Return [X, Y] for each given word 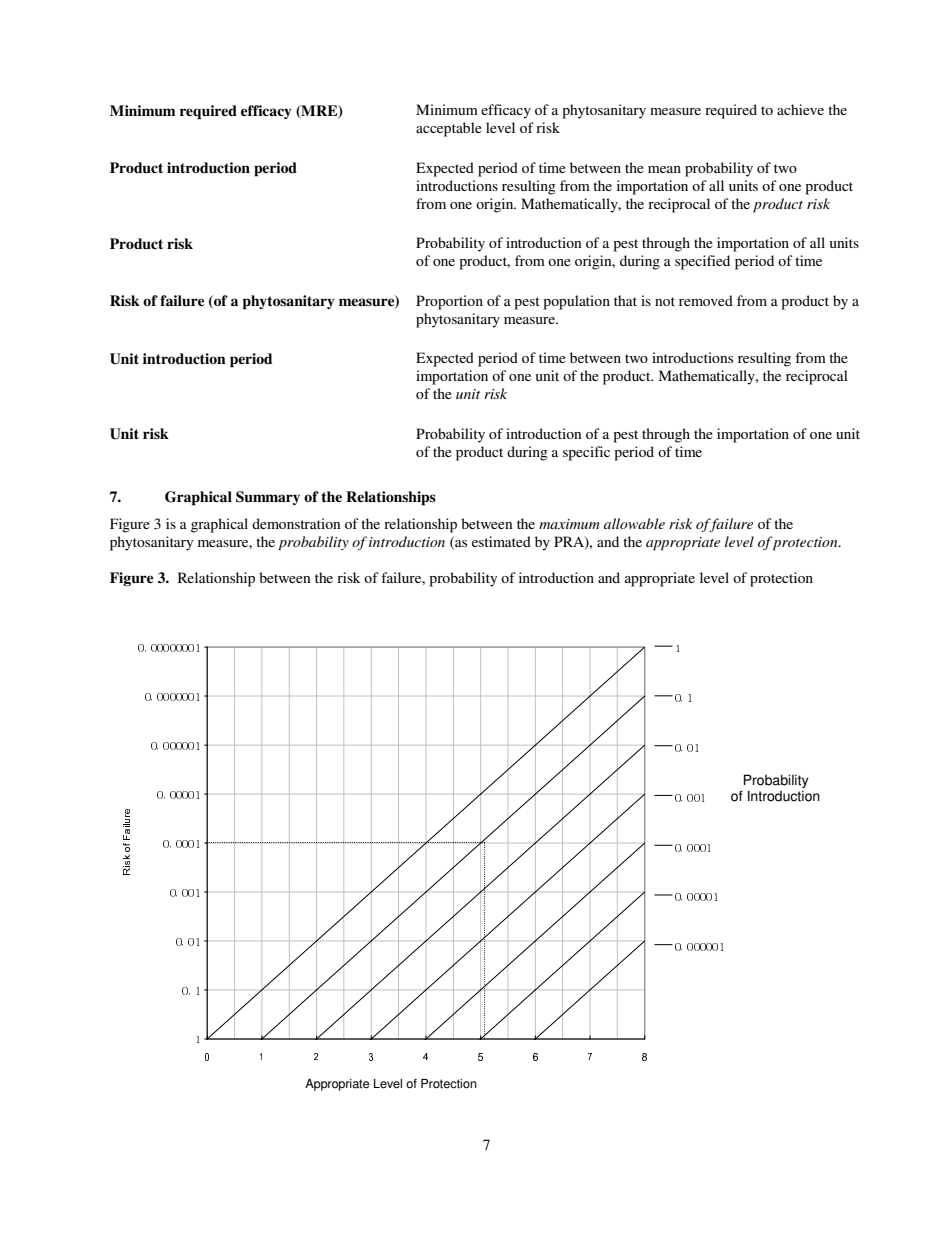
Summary [268, 498]
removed [706, 300]
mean [664, 169]
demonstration [296, 523]
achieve [800, 109]
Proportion [449, 302]
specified [702, 262]
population [576, 302]
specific [586, 453]
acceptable [449, 129]
